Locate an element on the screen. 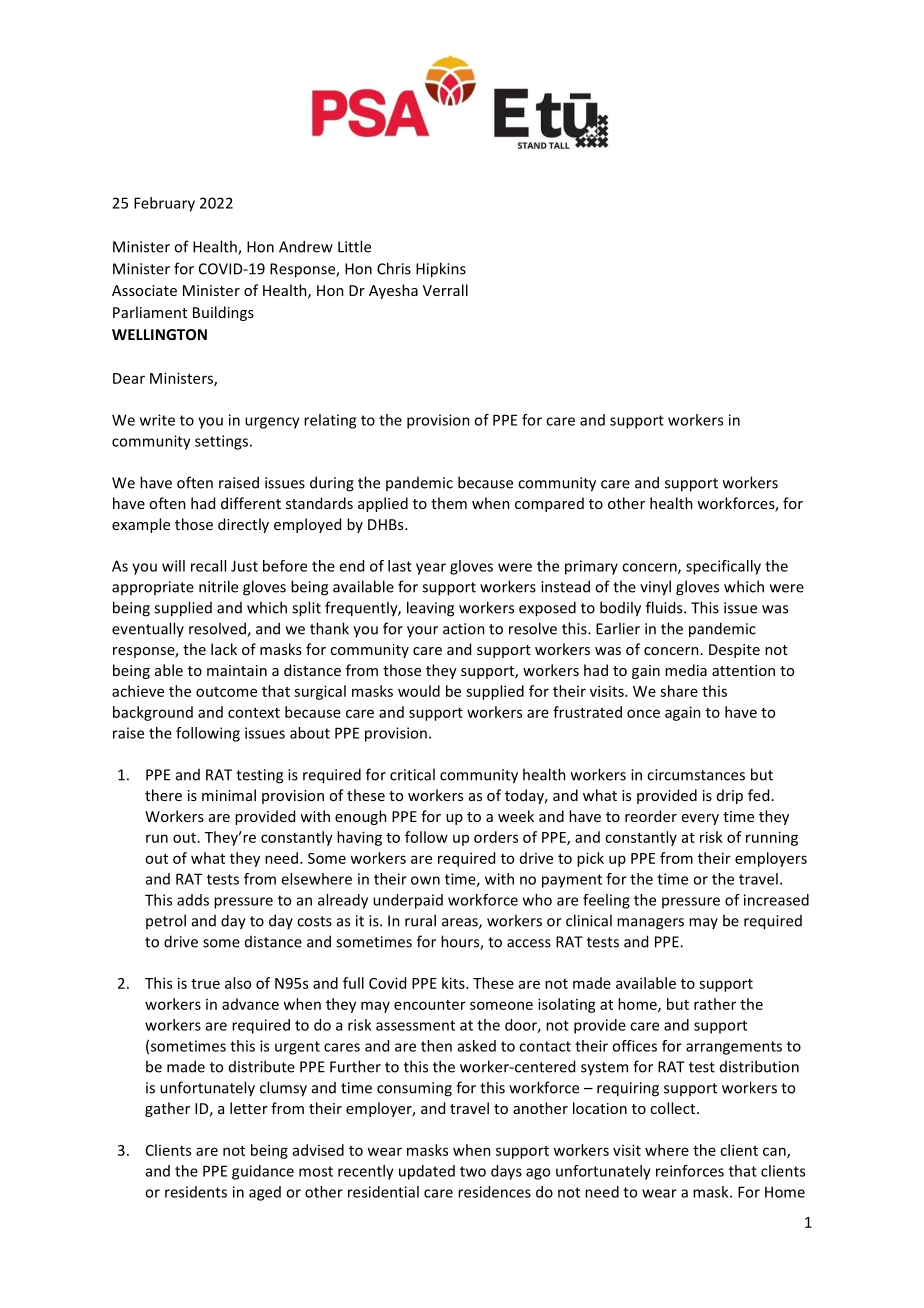 Image resolution: width=924 pixels, height=1308 pixels. write is located at coordinates (157, 420).
